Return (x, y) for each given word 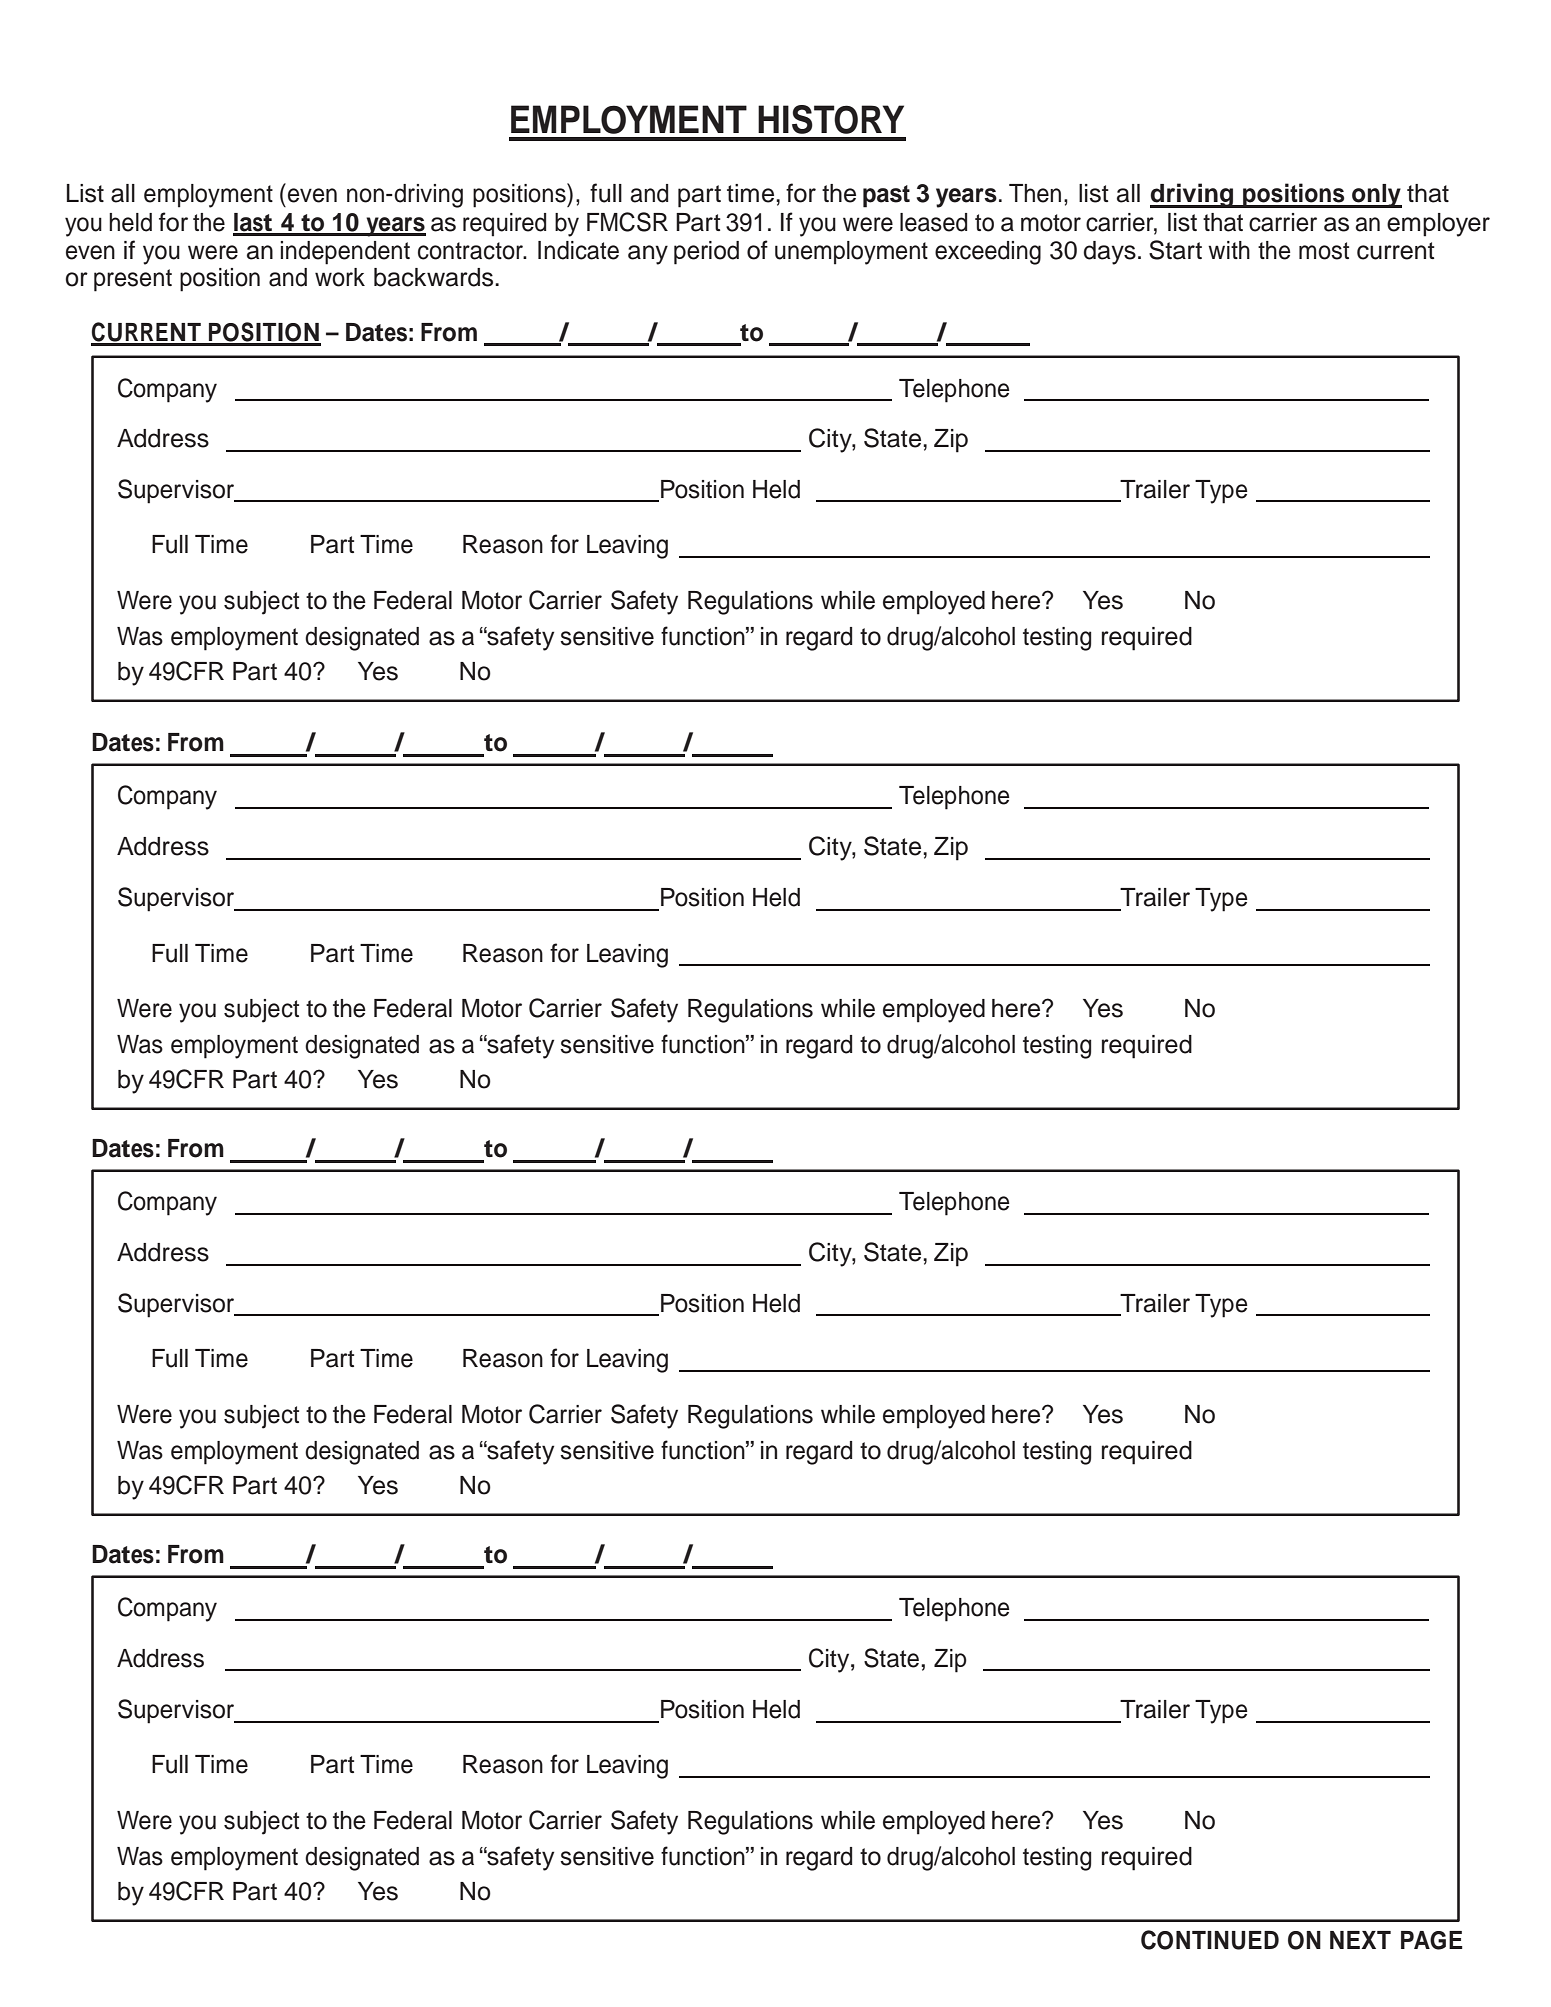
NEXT (1360, 1940)
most (1324, 251)
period (706, 253)
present (133, 280)
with (1229, 250)
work (340, 277)
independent (345, 253)
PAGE (1432, 1940)
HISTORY (831, 119)
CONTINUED (1210, 1940)
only (1376, 196)
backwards (435, 277)
